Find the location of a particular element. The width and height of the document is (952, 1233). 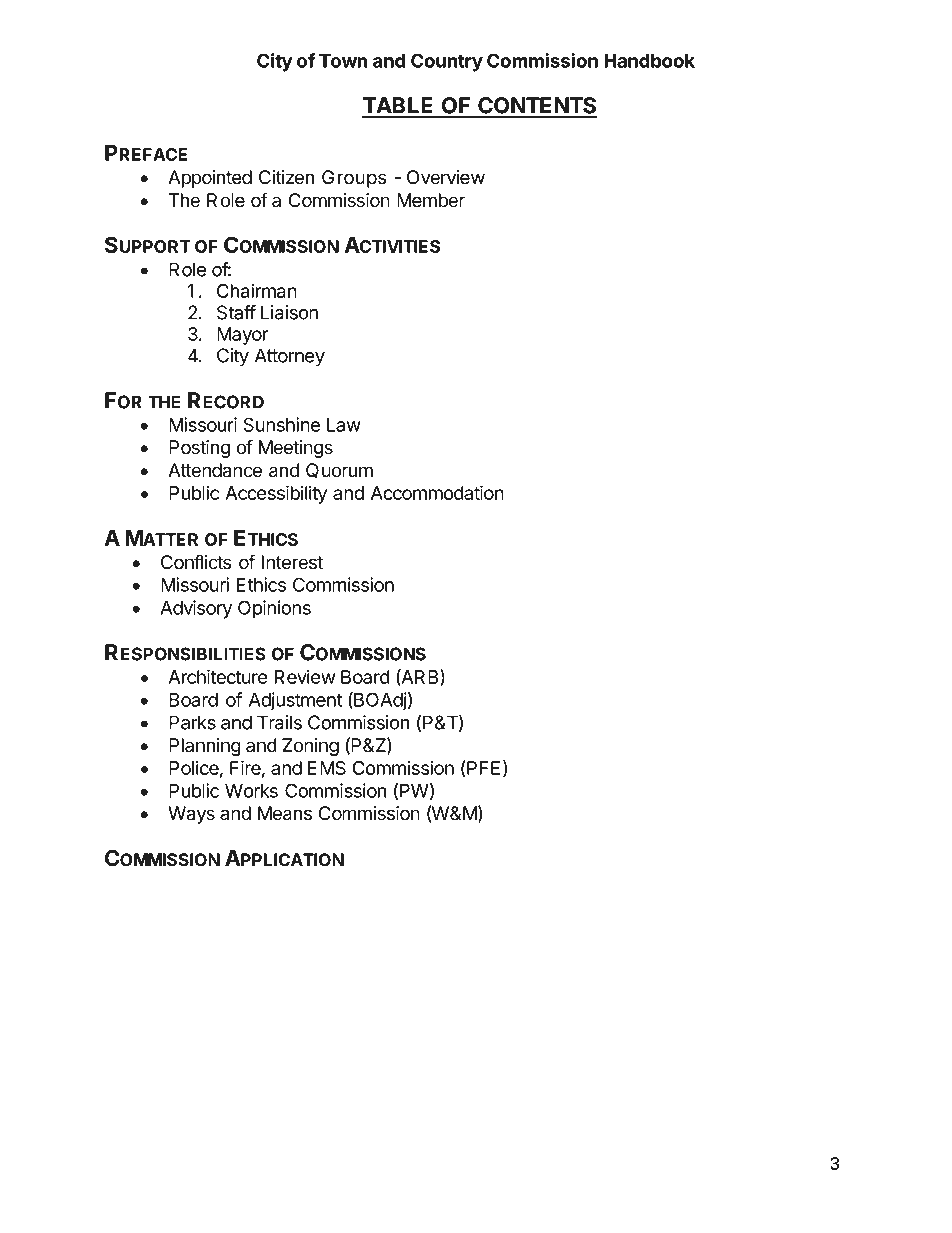

Town is located at coordinates (343, 61).
